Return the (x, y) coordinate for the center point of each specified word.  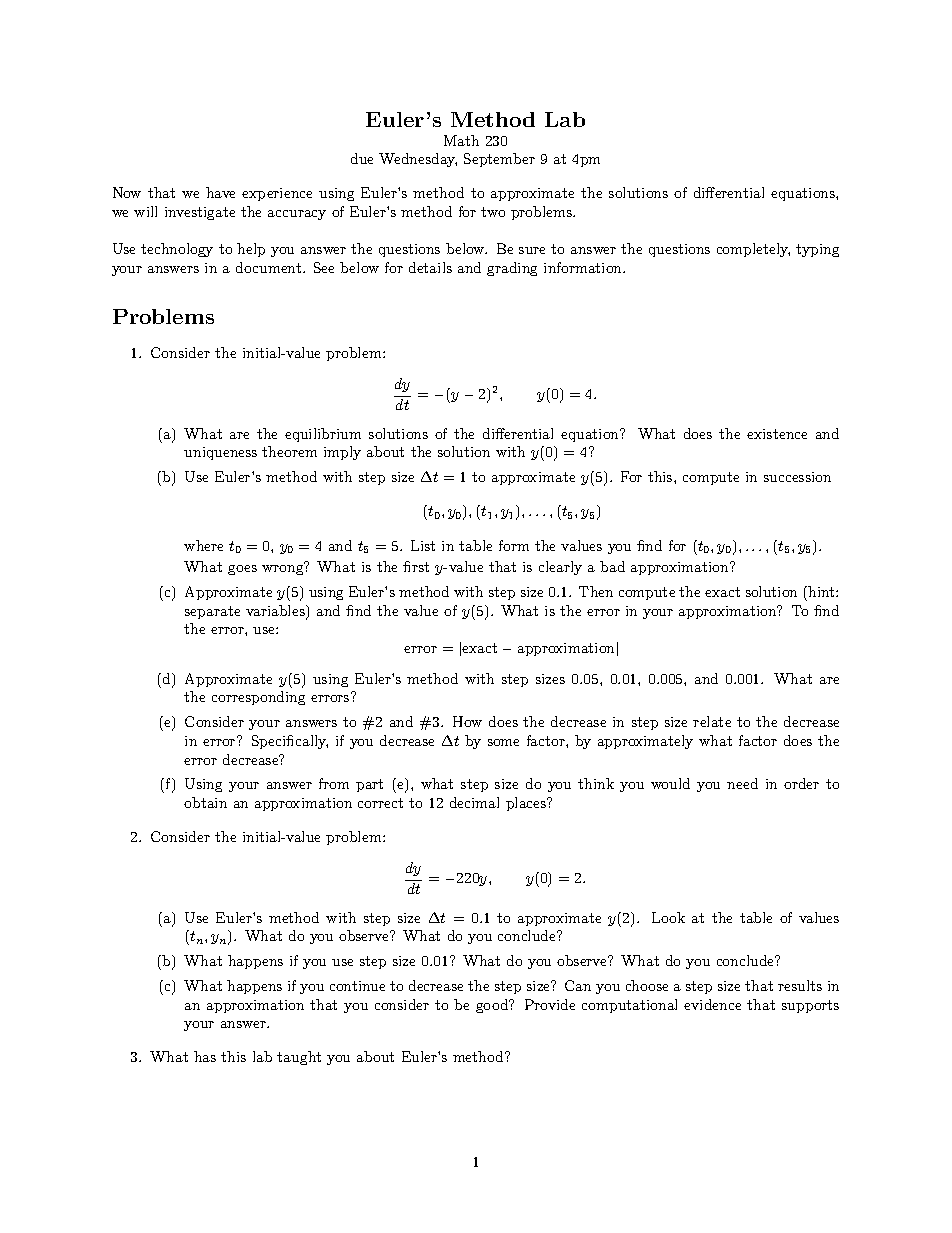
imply (342, 453)
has (205, 1056)
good (493, 1006)
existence (777, 434)
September (499, 160)
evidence (712, 1004)
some (503, 742)
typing (817, 250)
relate (712, 721)
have (220, 192)
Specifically (290, 742)
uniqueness (220, 453)
